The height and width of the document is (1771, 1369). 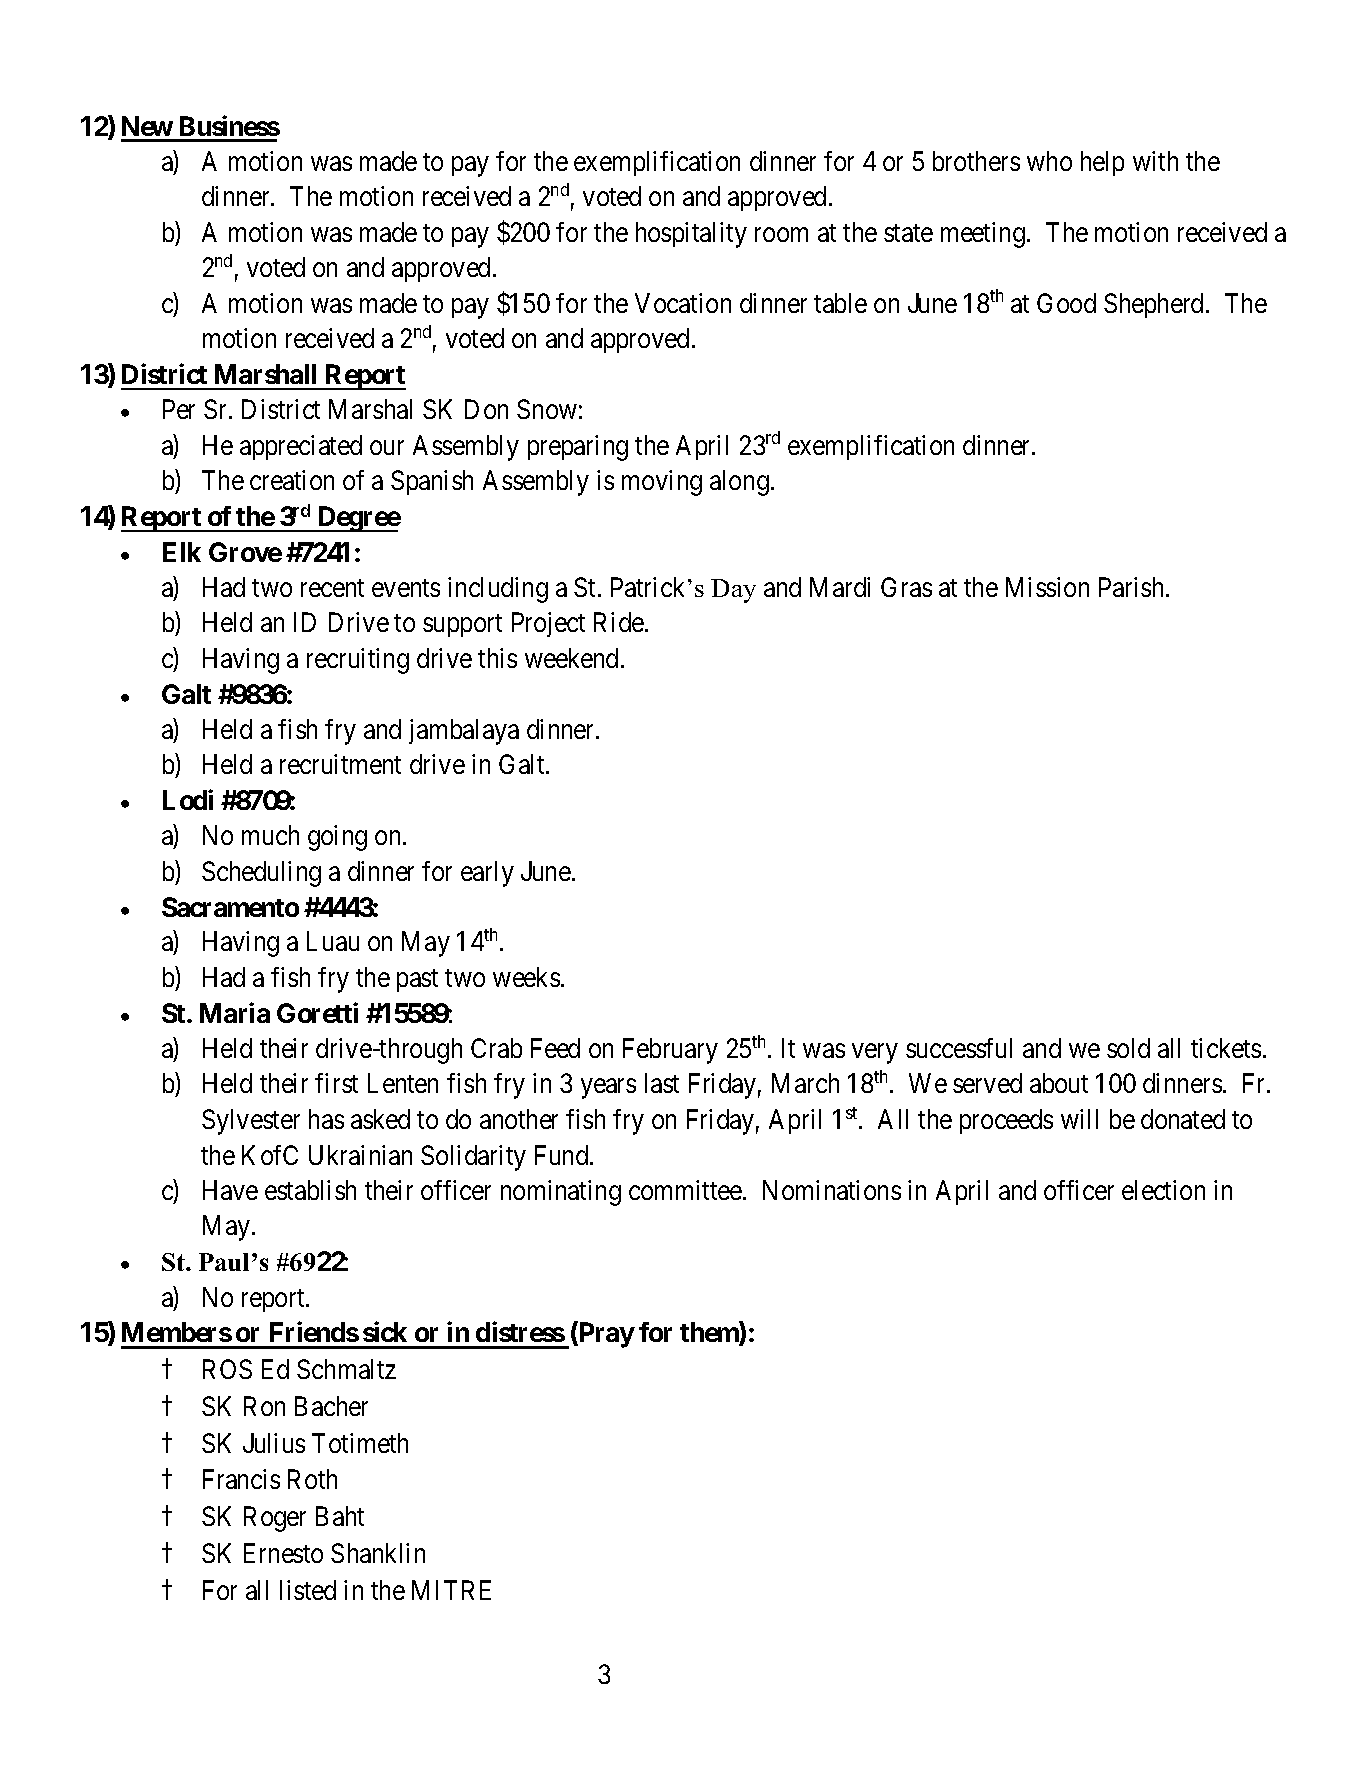 I want to click on Scheduling, so click(x=261, y=874).
